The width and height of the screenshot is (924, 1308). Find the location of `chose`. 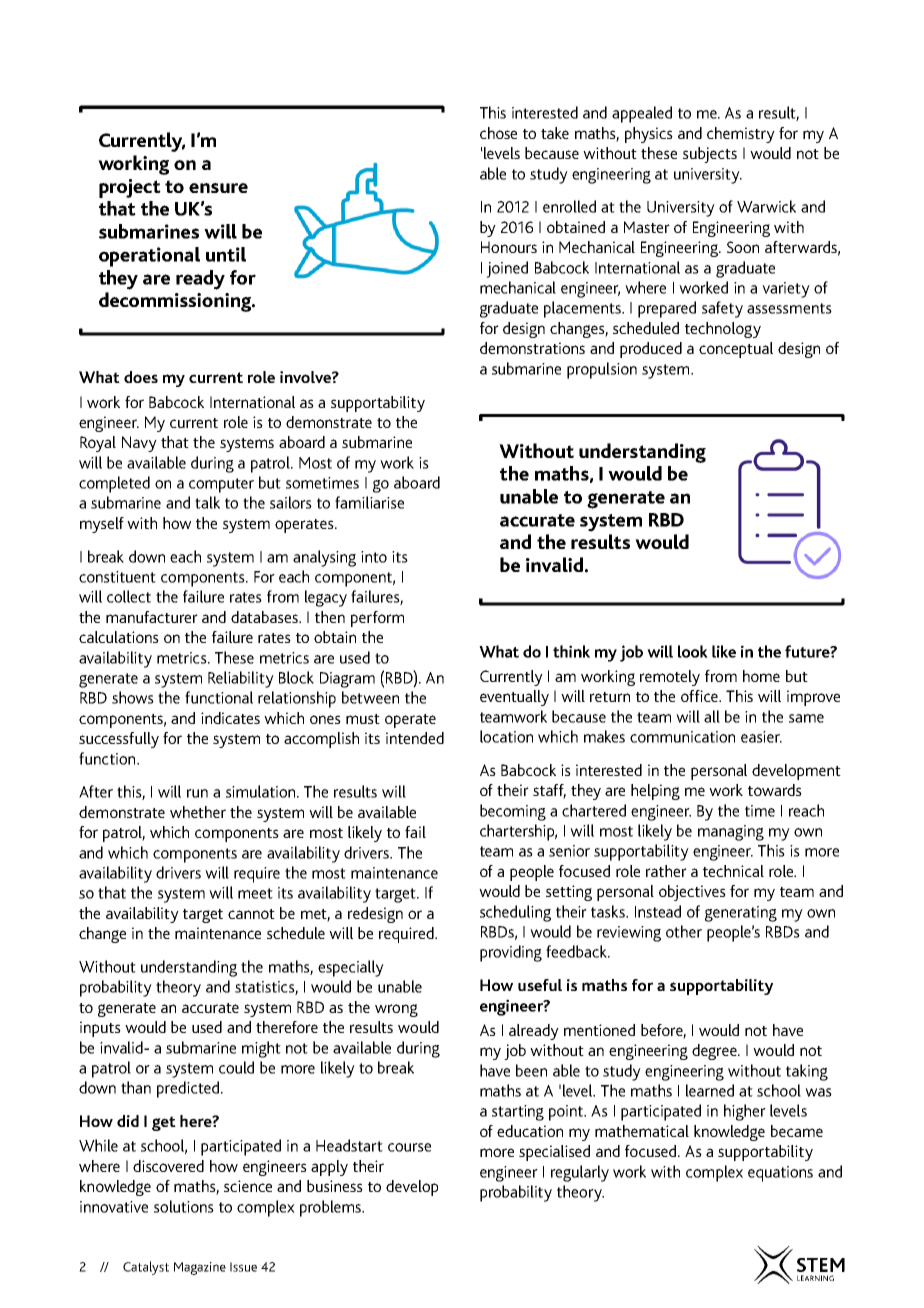

chose is located at coordinates (498, 133).
